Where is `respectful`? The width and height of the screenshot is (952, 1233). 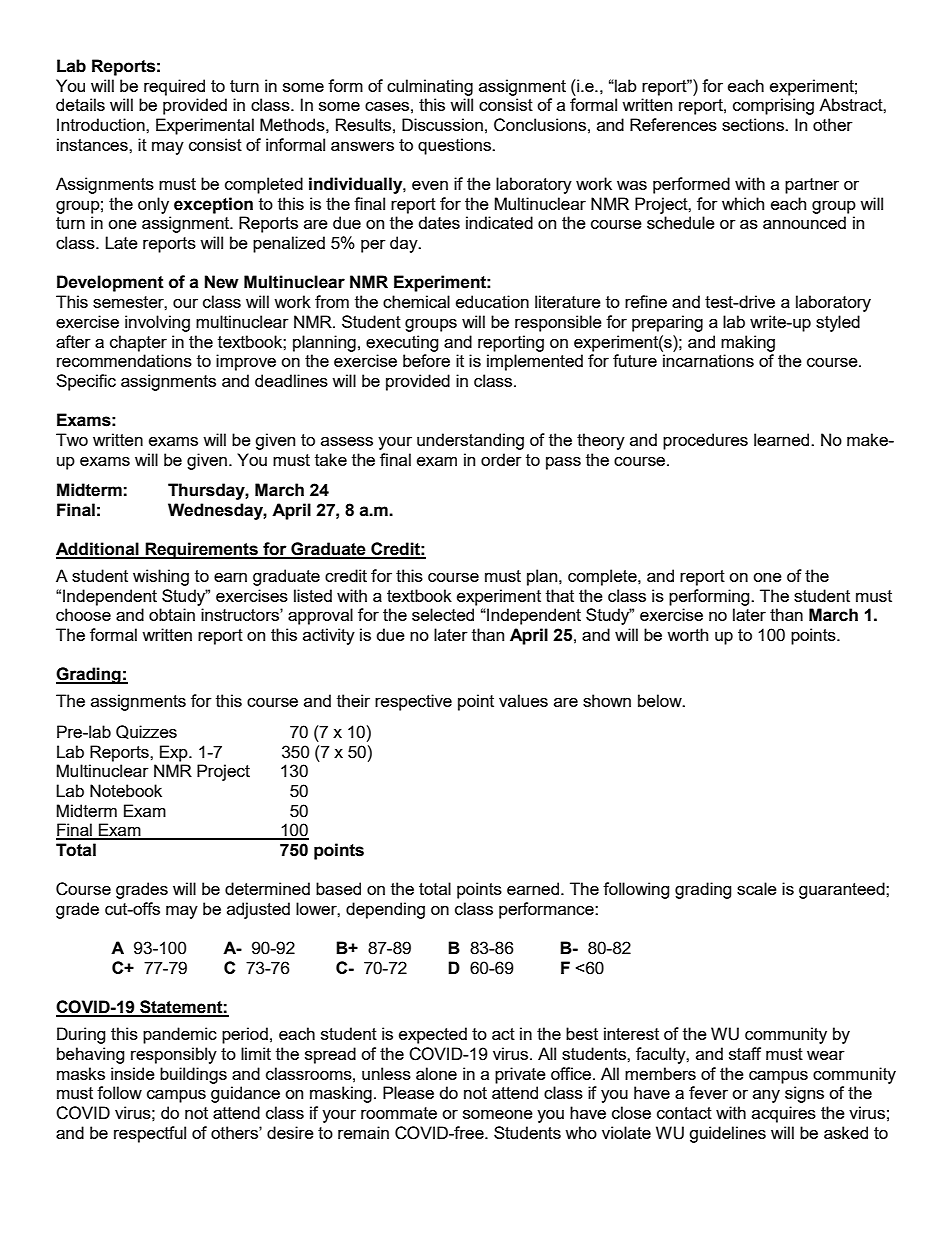
respectful is located at coordinates (150, 1134).
